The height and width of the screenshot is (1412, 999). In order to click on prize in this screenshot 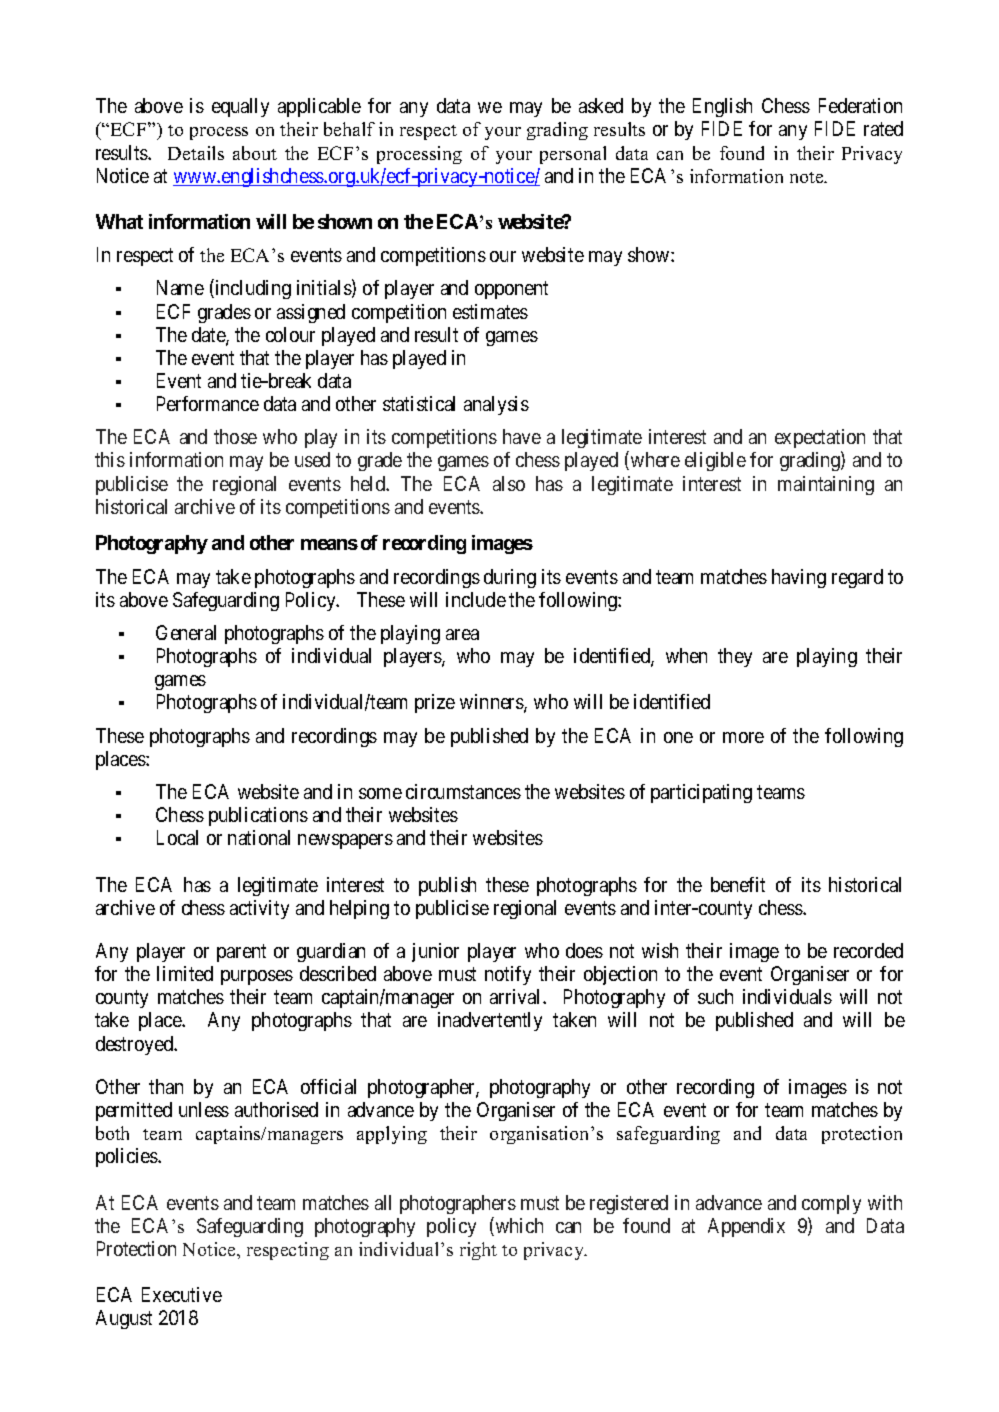, I will do `click(435, 703)`.
